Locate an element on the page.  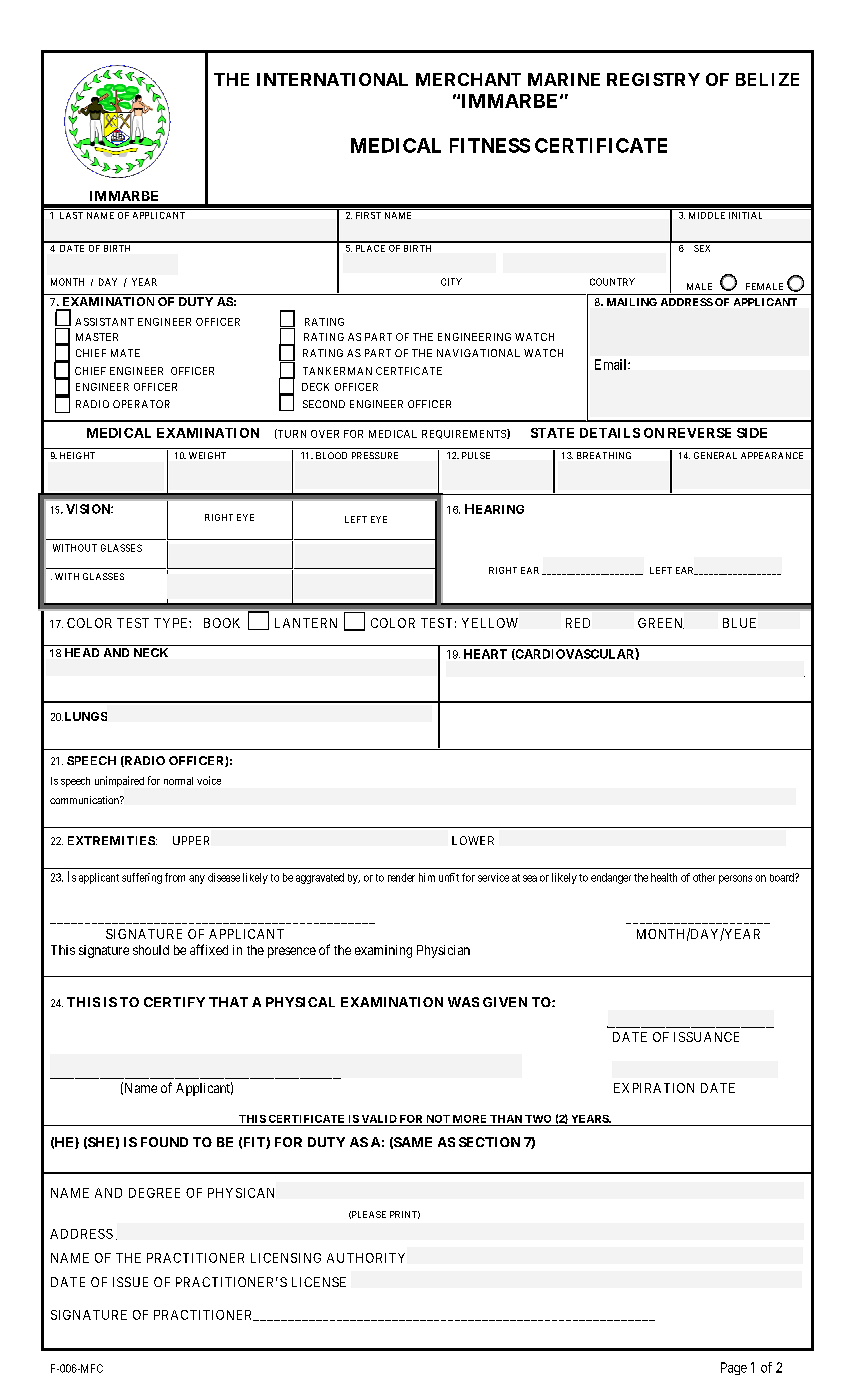
LAST is located at coordinates (71, 215).
